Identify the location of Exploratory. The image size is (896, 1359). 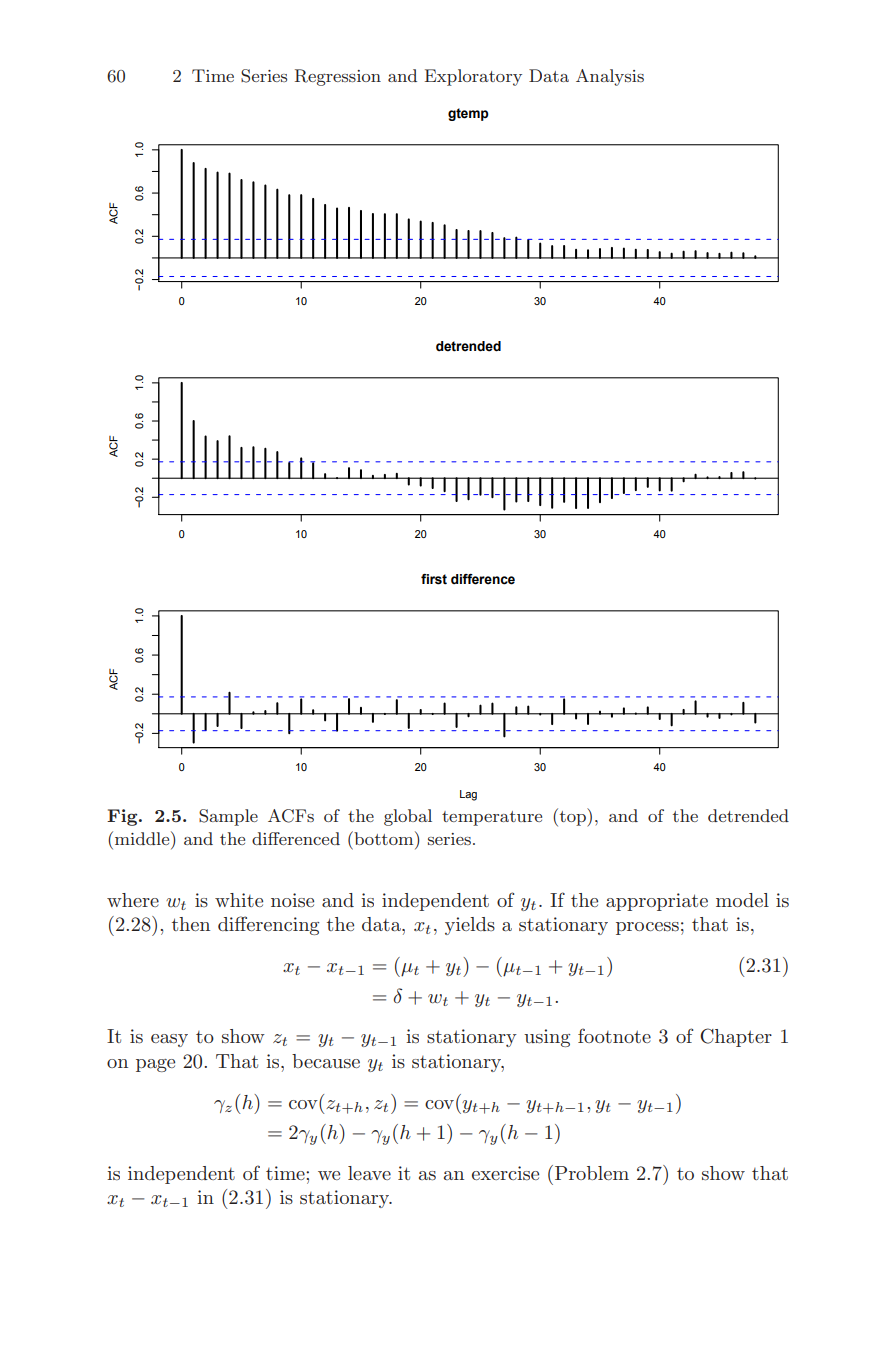
(473, 77).
